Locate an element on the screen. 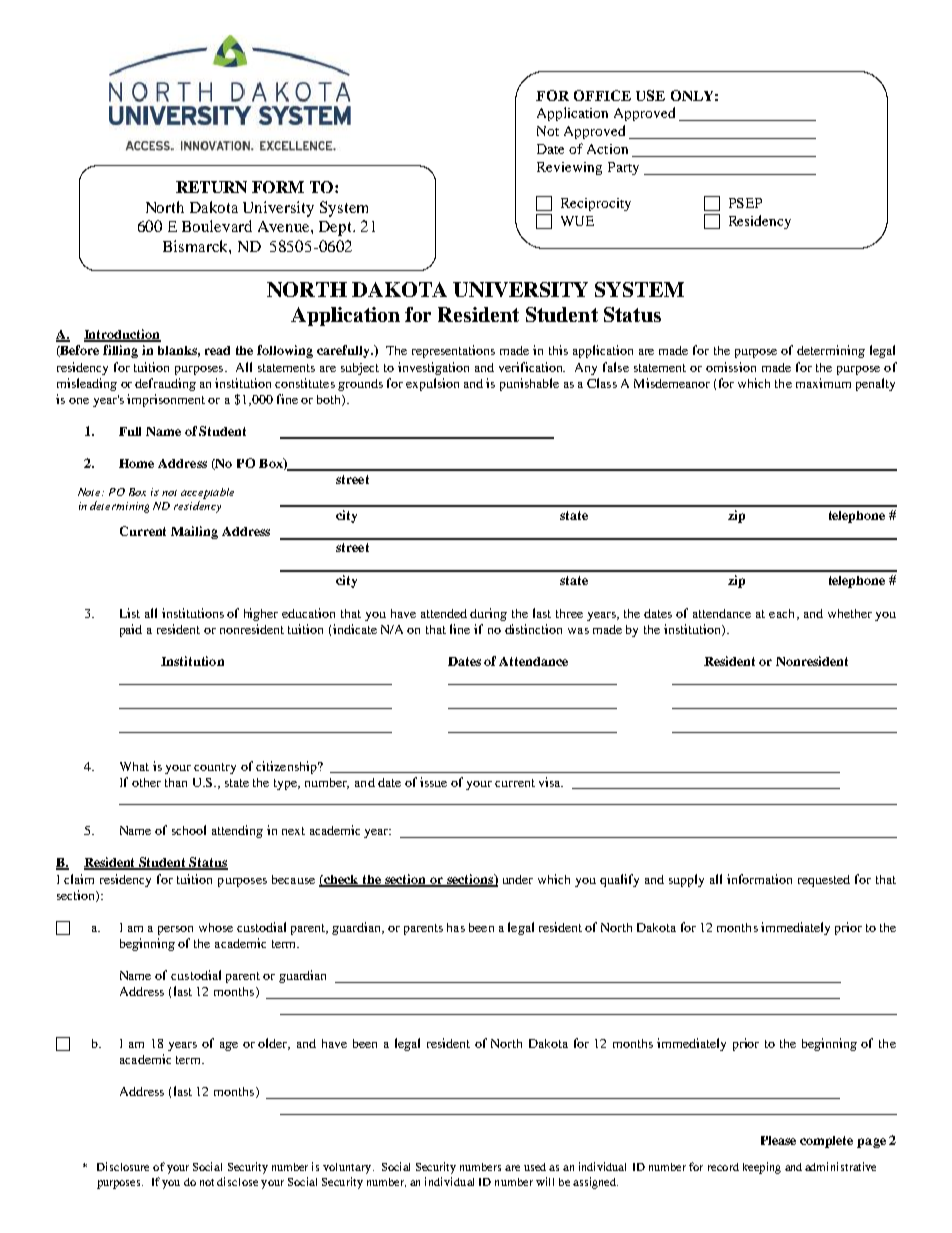 The width and height of the screenshot is (952, 1233). requested is located at coordinates (824, 881).
